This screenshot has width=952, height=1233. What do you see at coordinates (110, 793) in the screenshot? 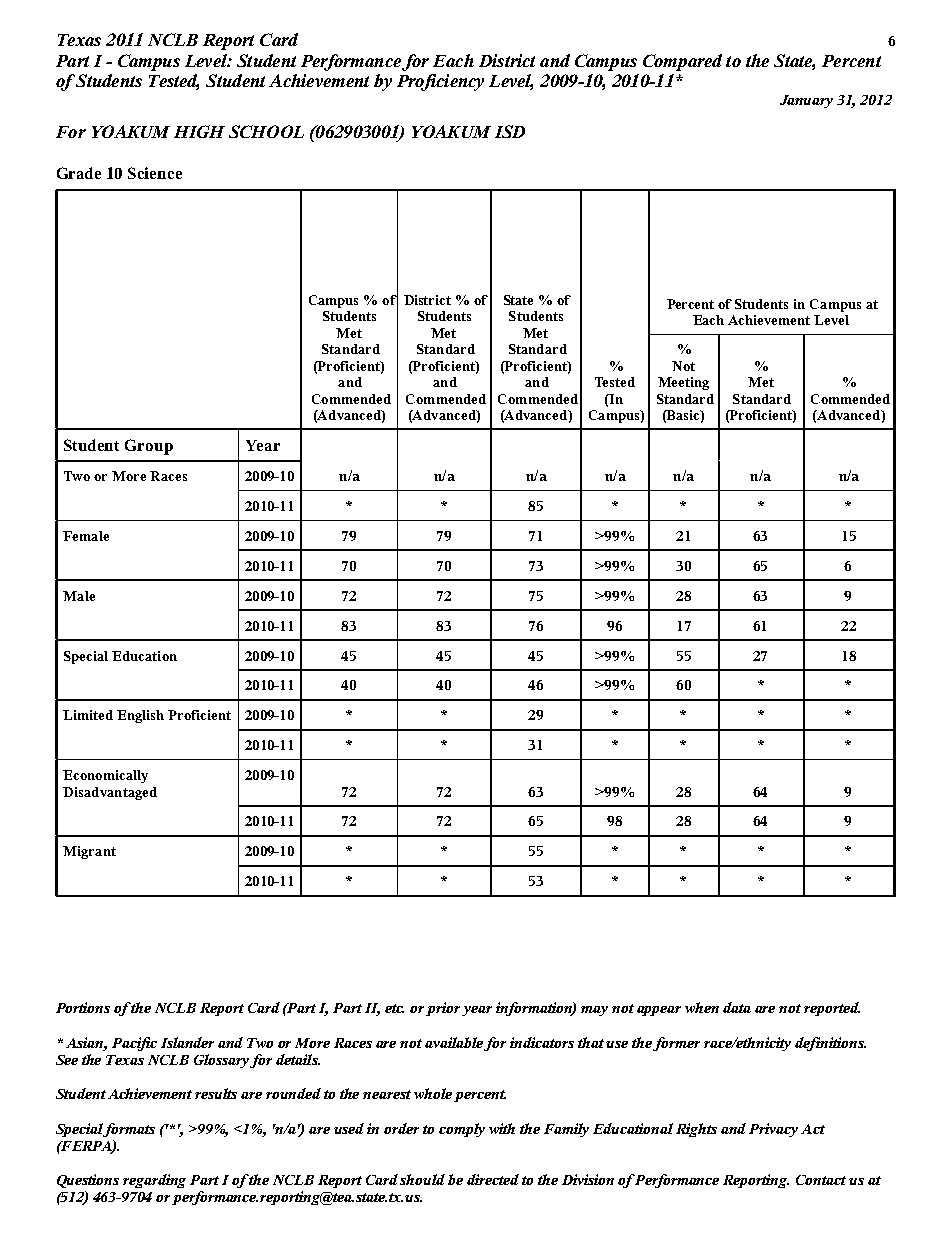
I see `Disadvantaged` at bounding box center [110, 793].
